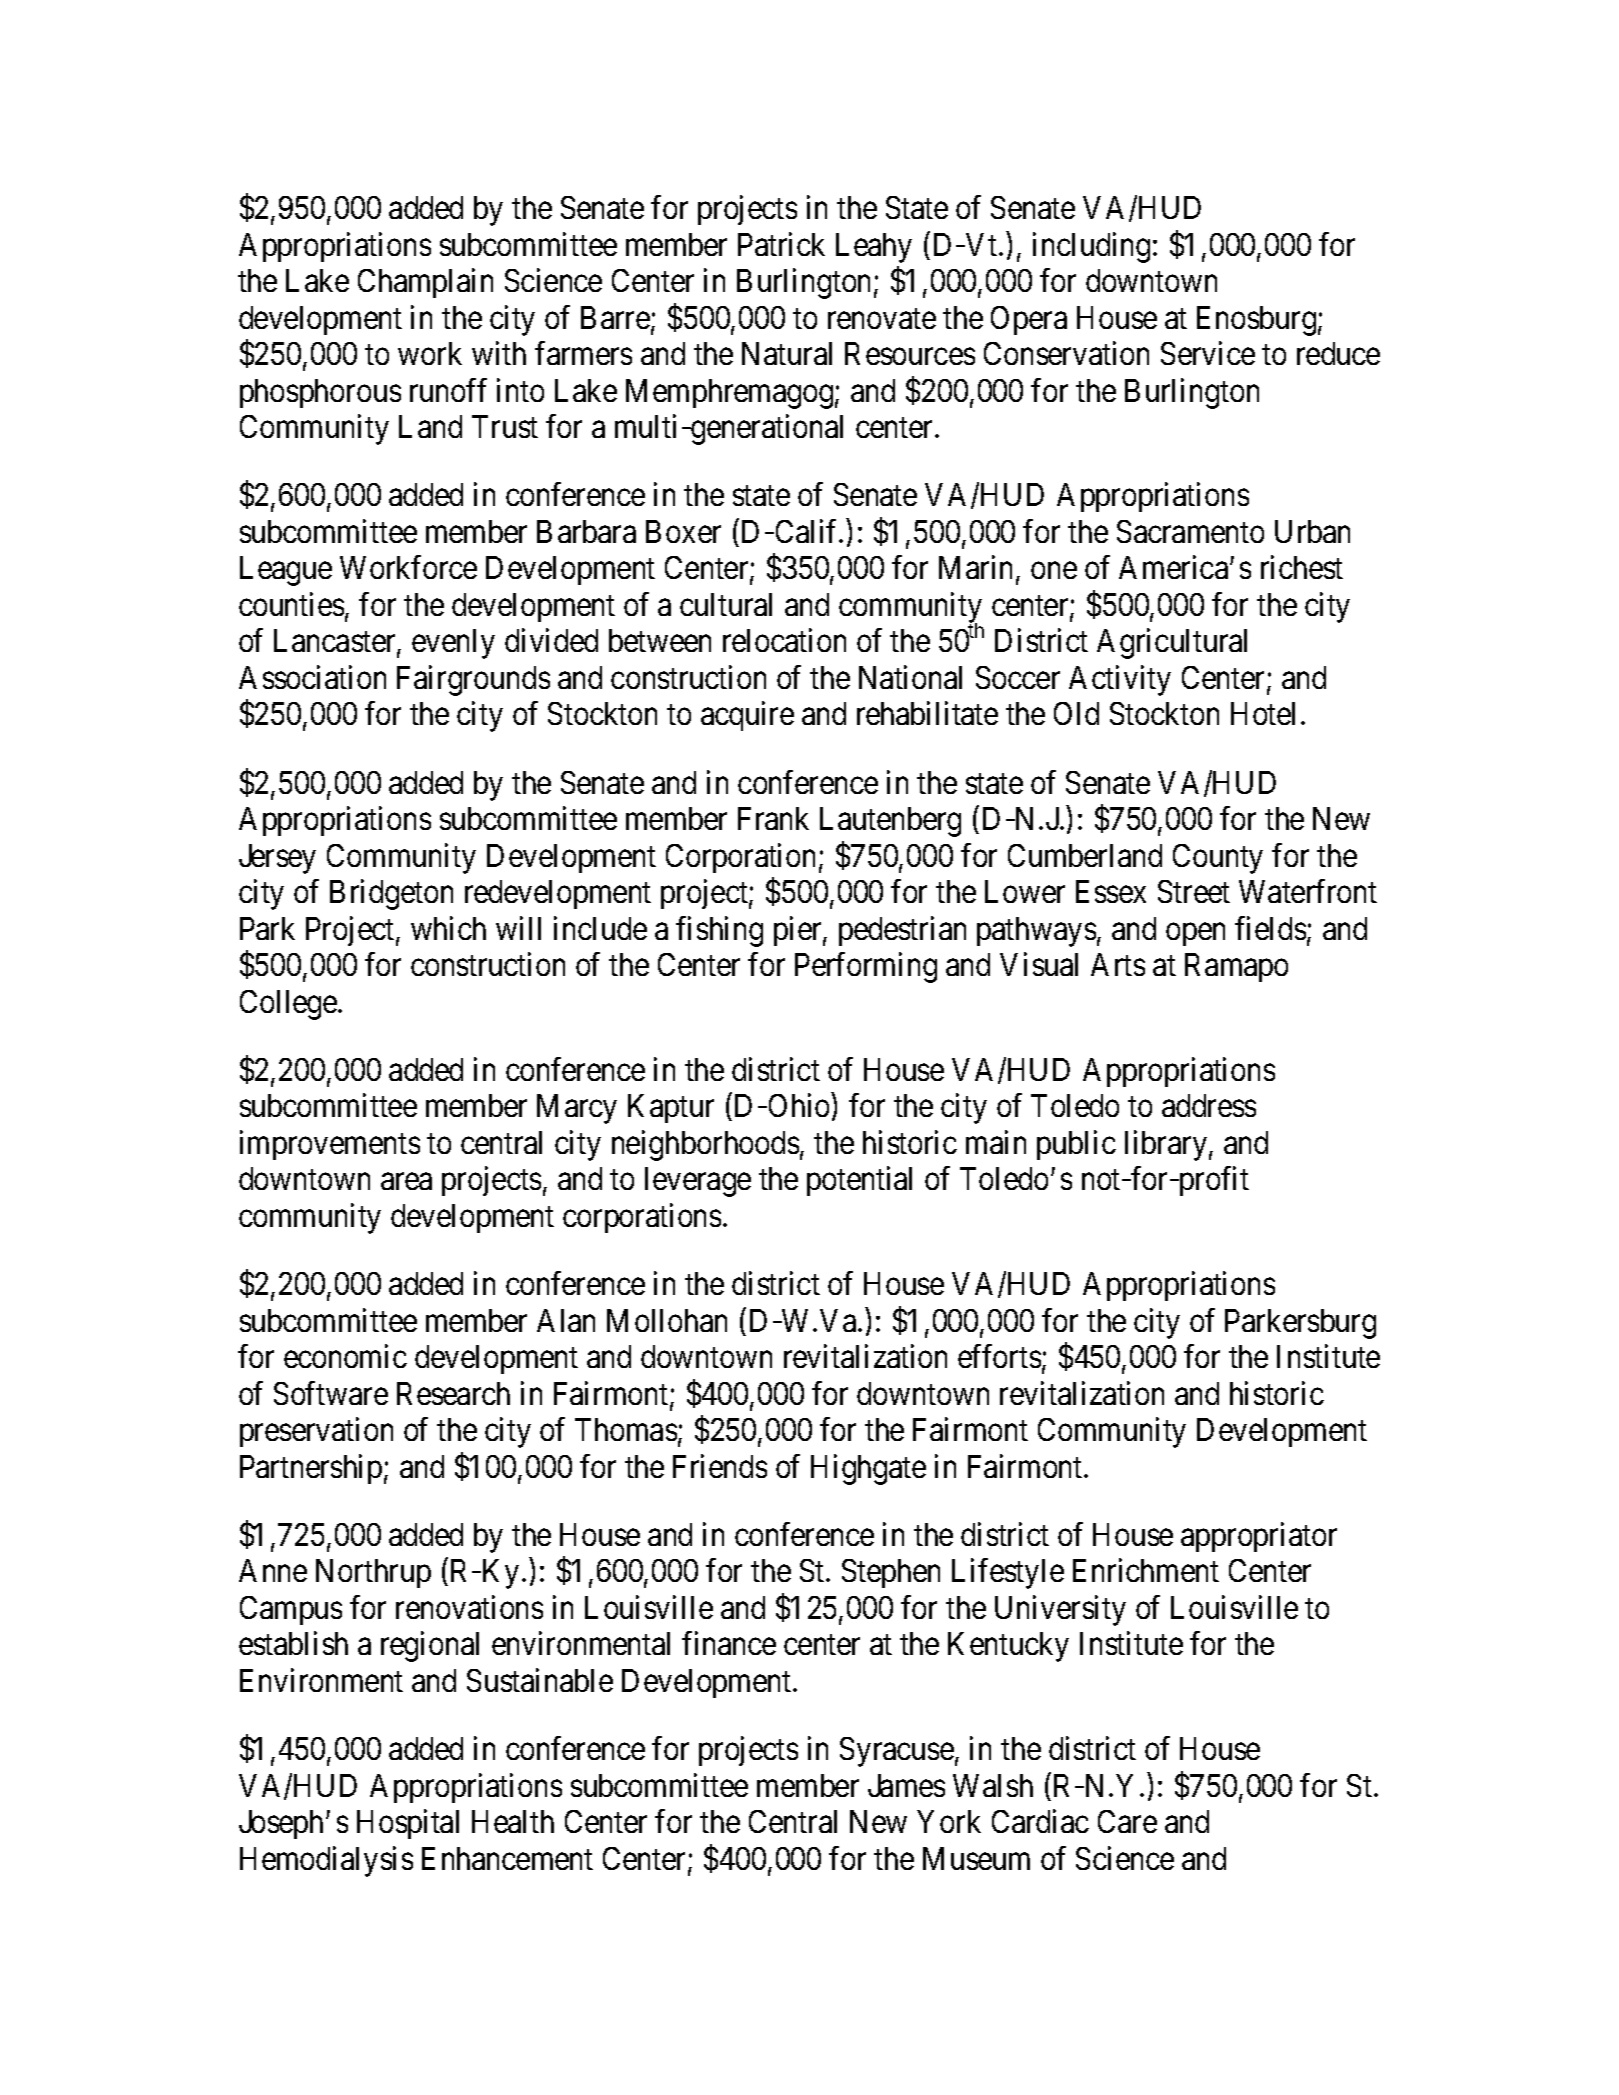 This image has width=1619, height=2095. What do you see at coordinates (425, 283) in the image?
I see `Champlain` at bounding box center [425, 283].
